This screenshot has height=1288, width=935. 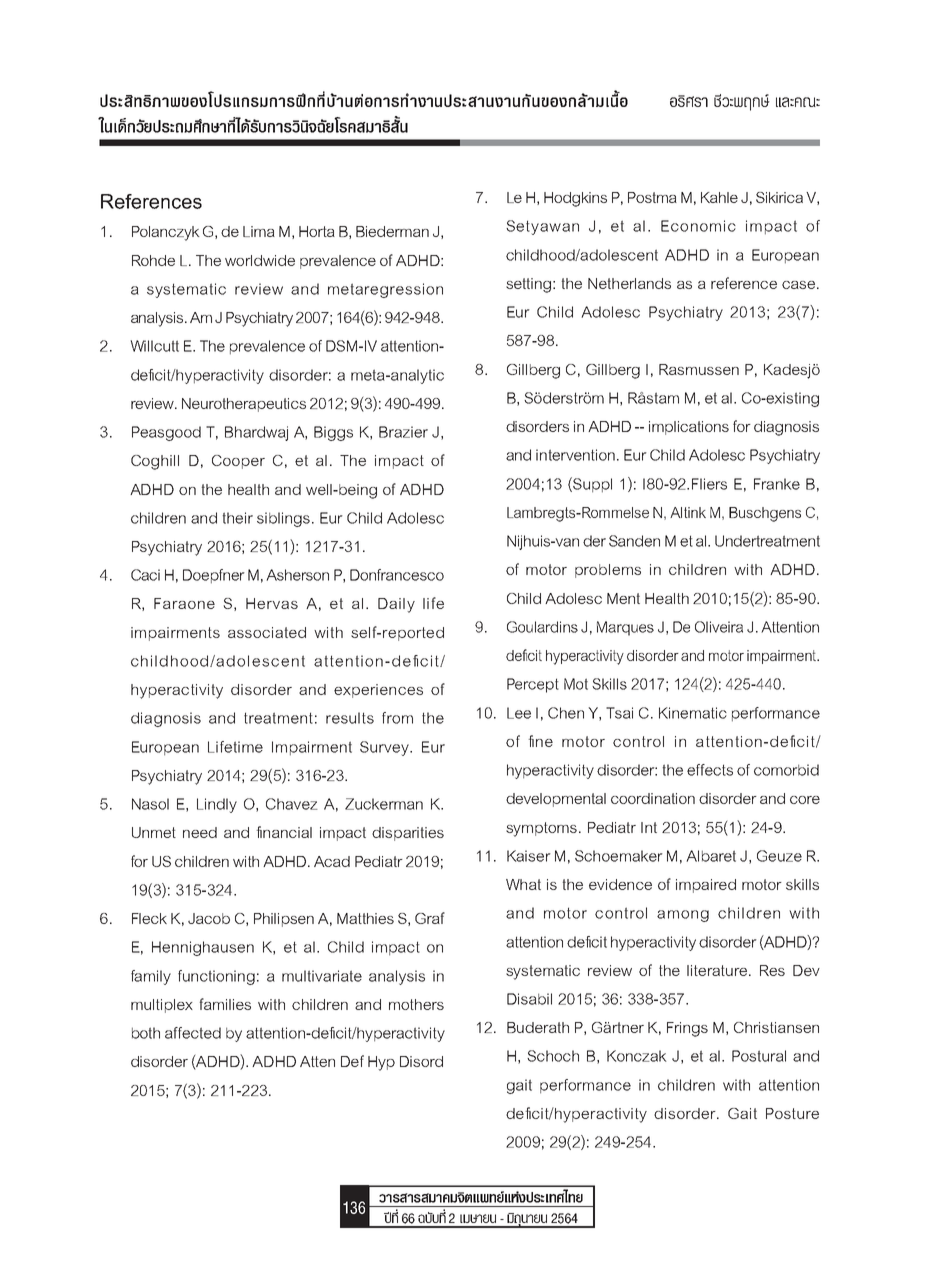 What do you see at coordinates (259, 231) in the screenshot?
I see `Lima` at bounding box center [259, 231].
